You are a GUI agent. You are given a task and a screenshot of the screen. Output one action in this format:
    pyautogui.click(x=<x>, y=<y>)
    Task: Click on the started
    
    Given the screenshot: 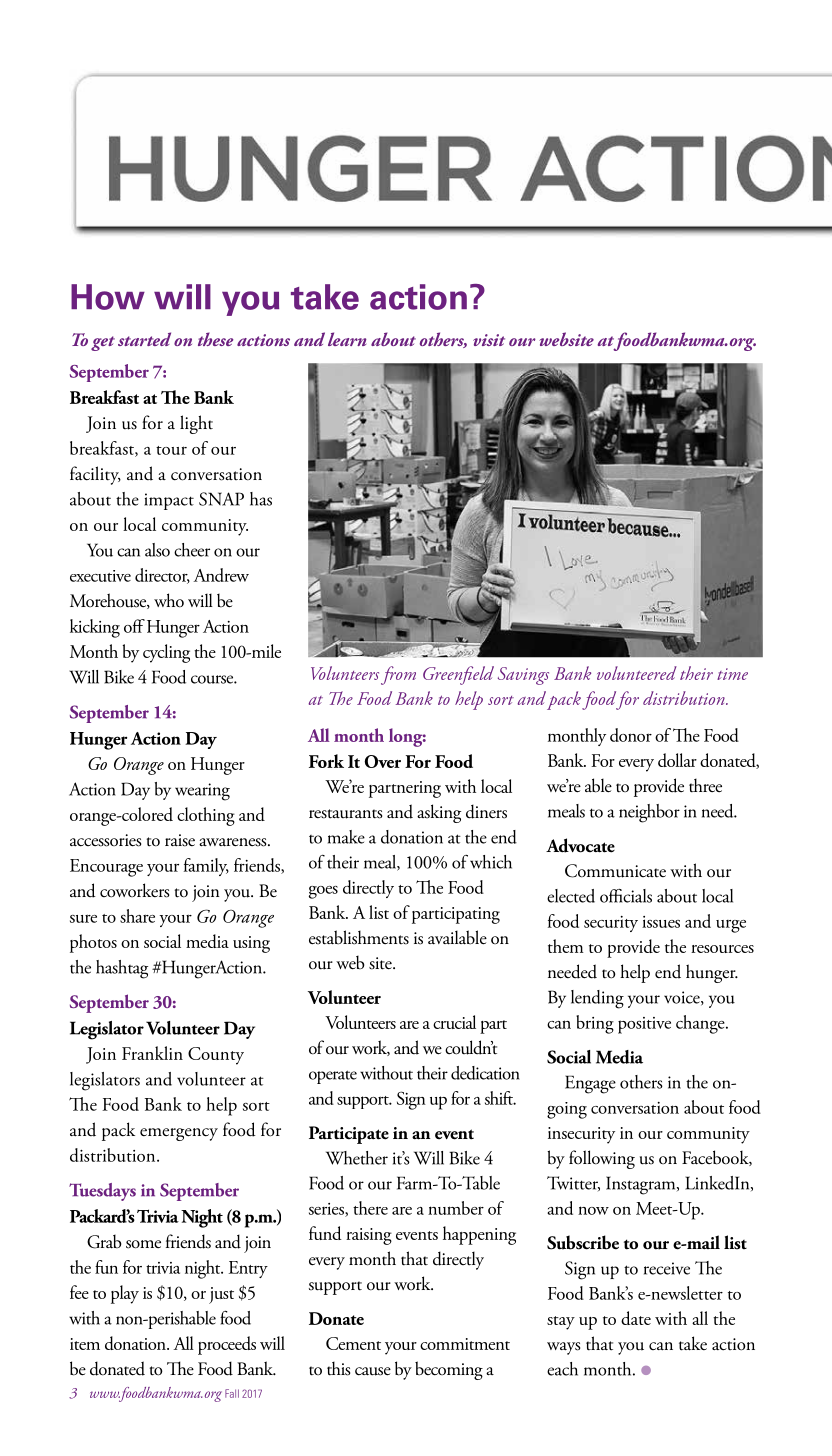 What is the action you would take?
    pyautogui.click(x=144, y=339)
